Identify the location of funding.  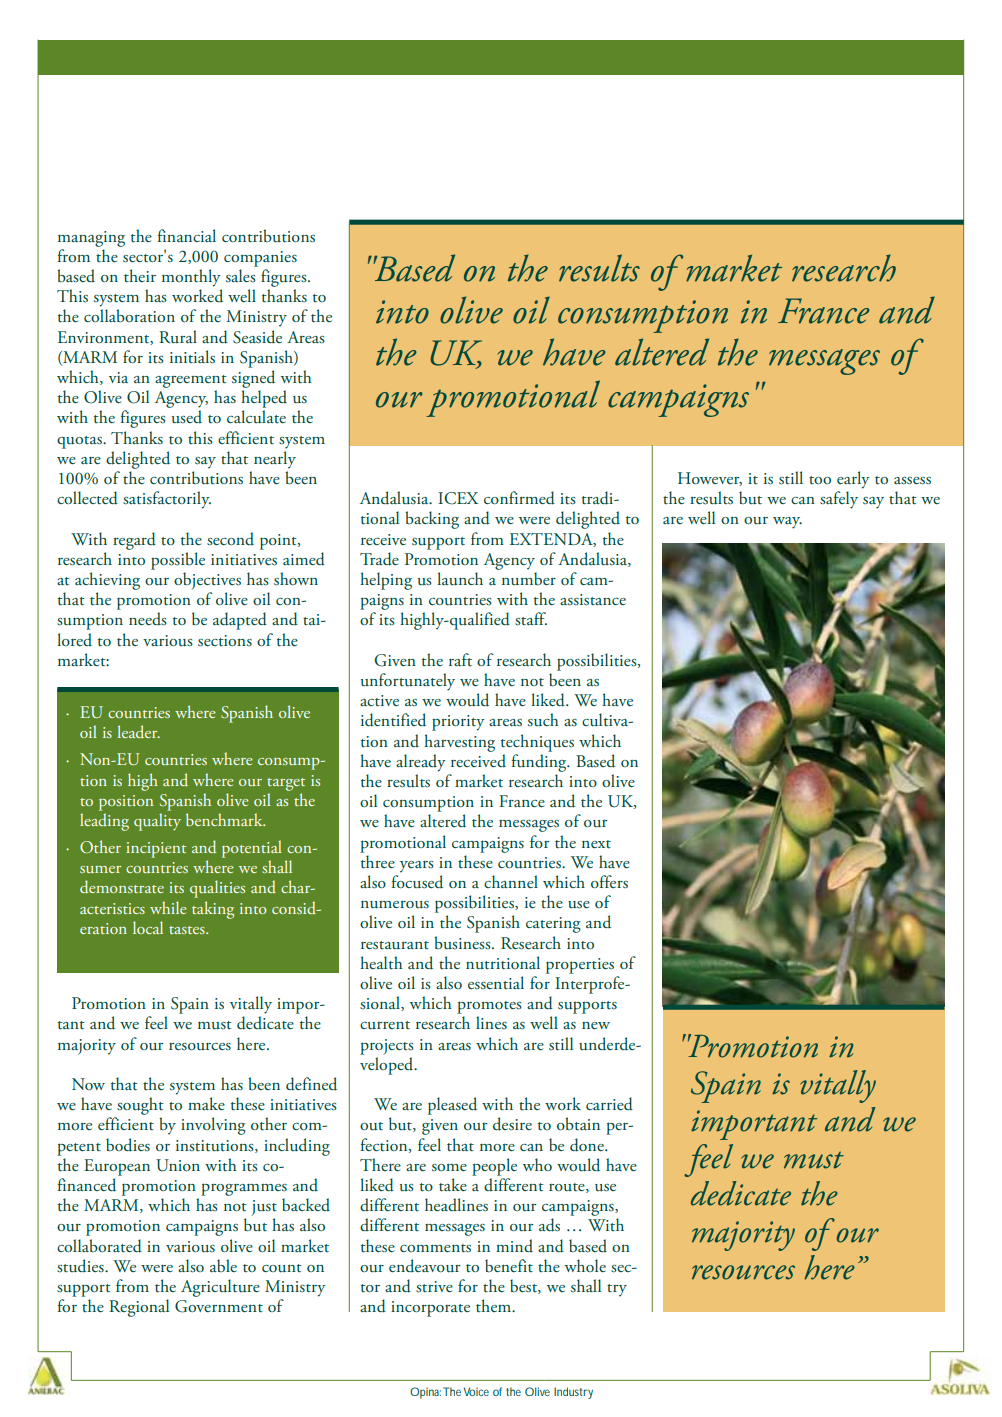
(540, 763).
